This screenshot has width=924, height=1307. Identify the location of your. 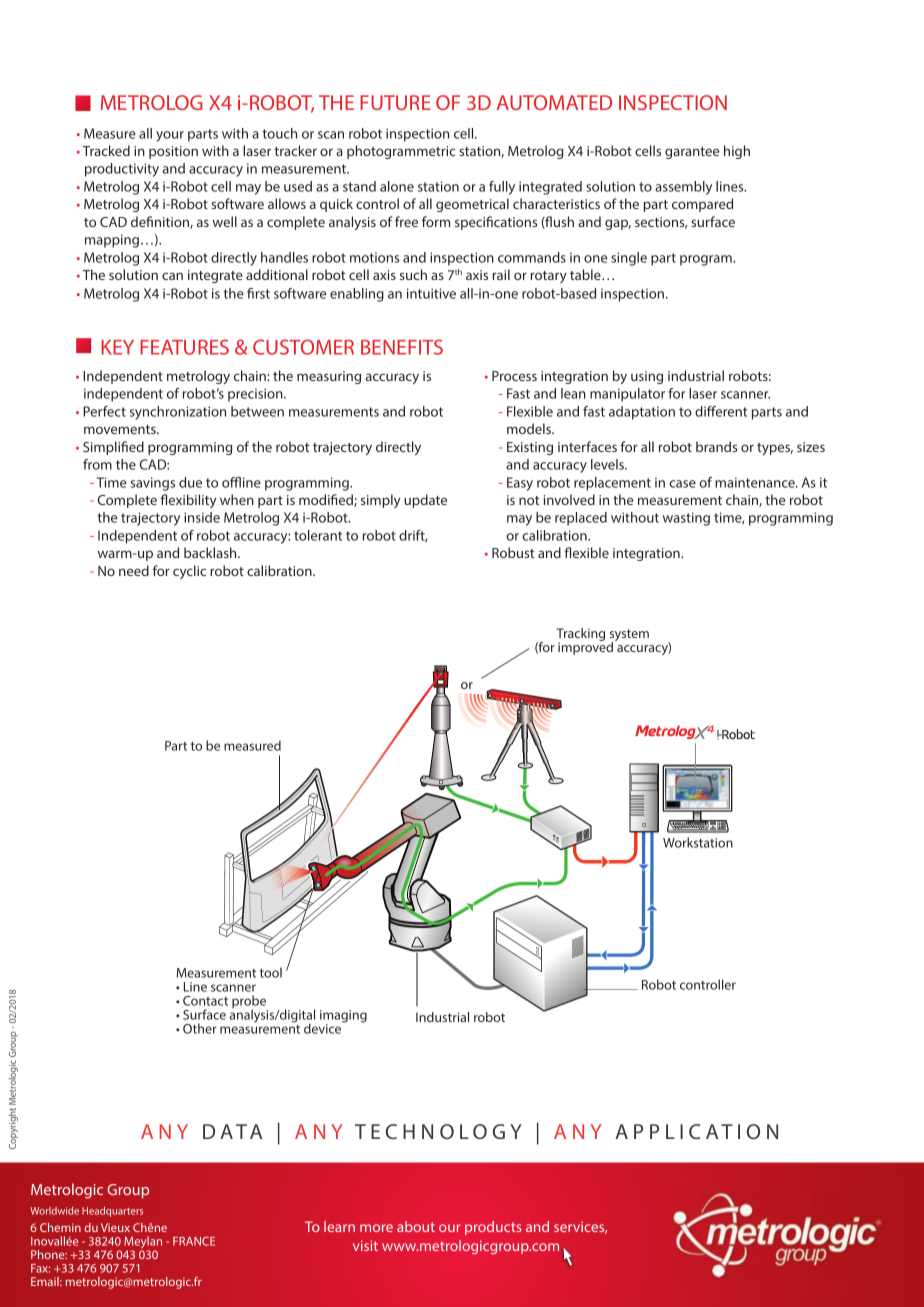
(170, 136).
